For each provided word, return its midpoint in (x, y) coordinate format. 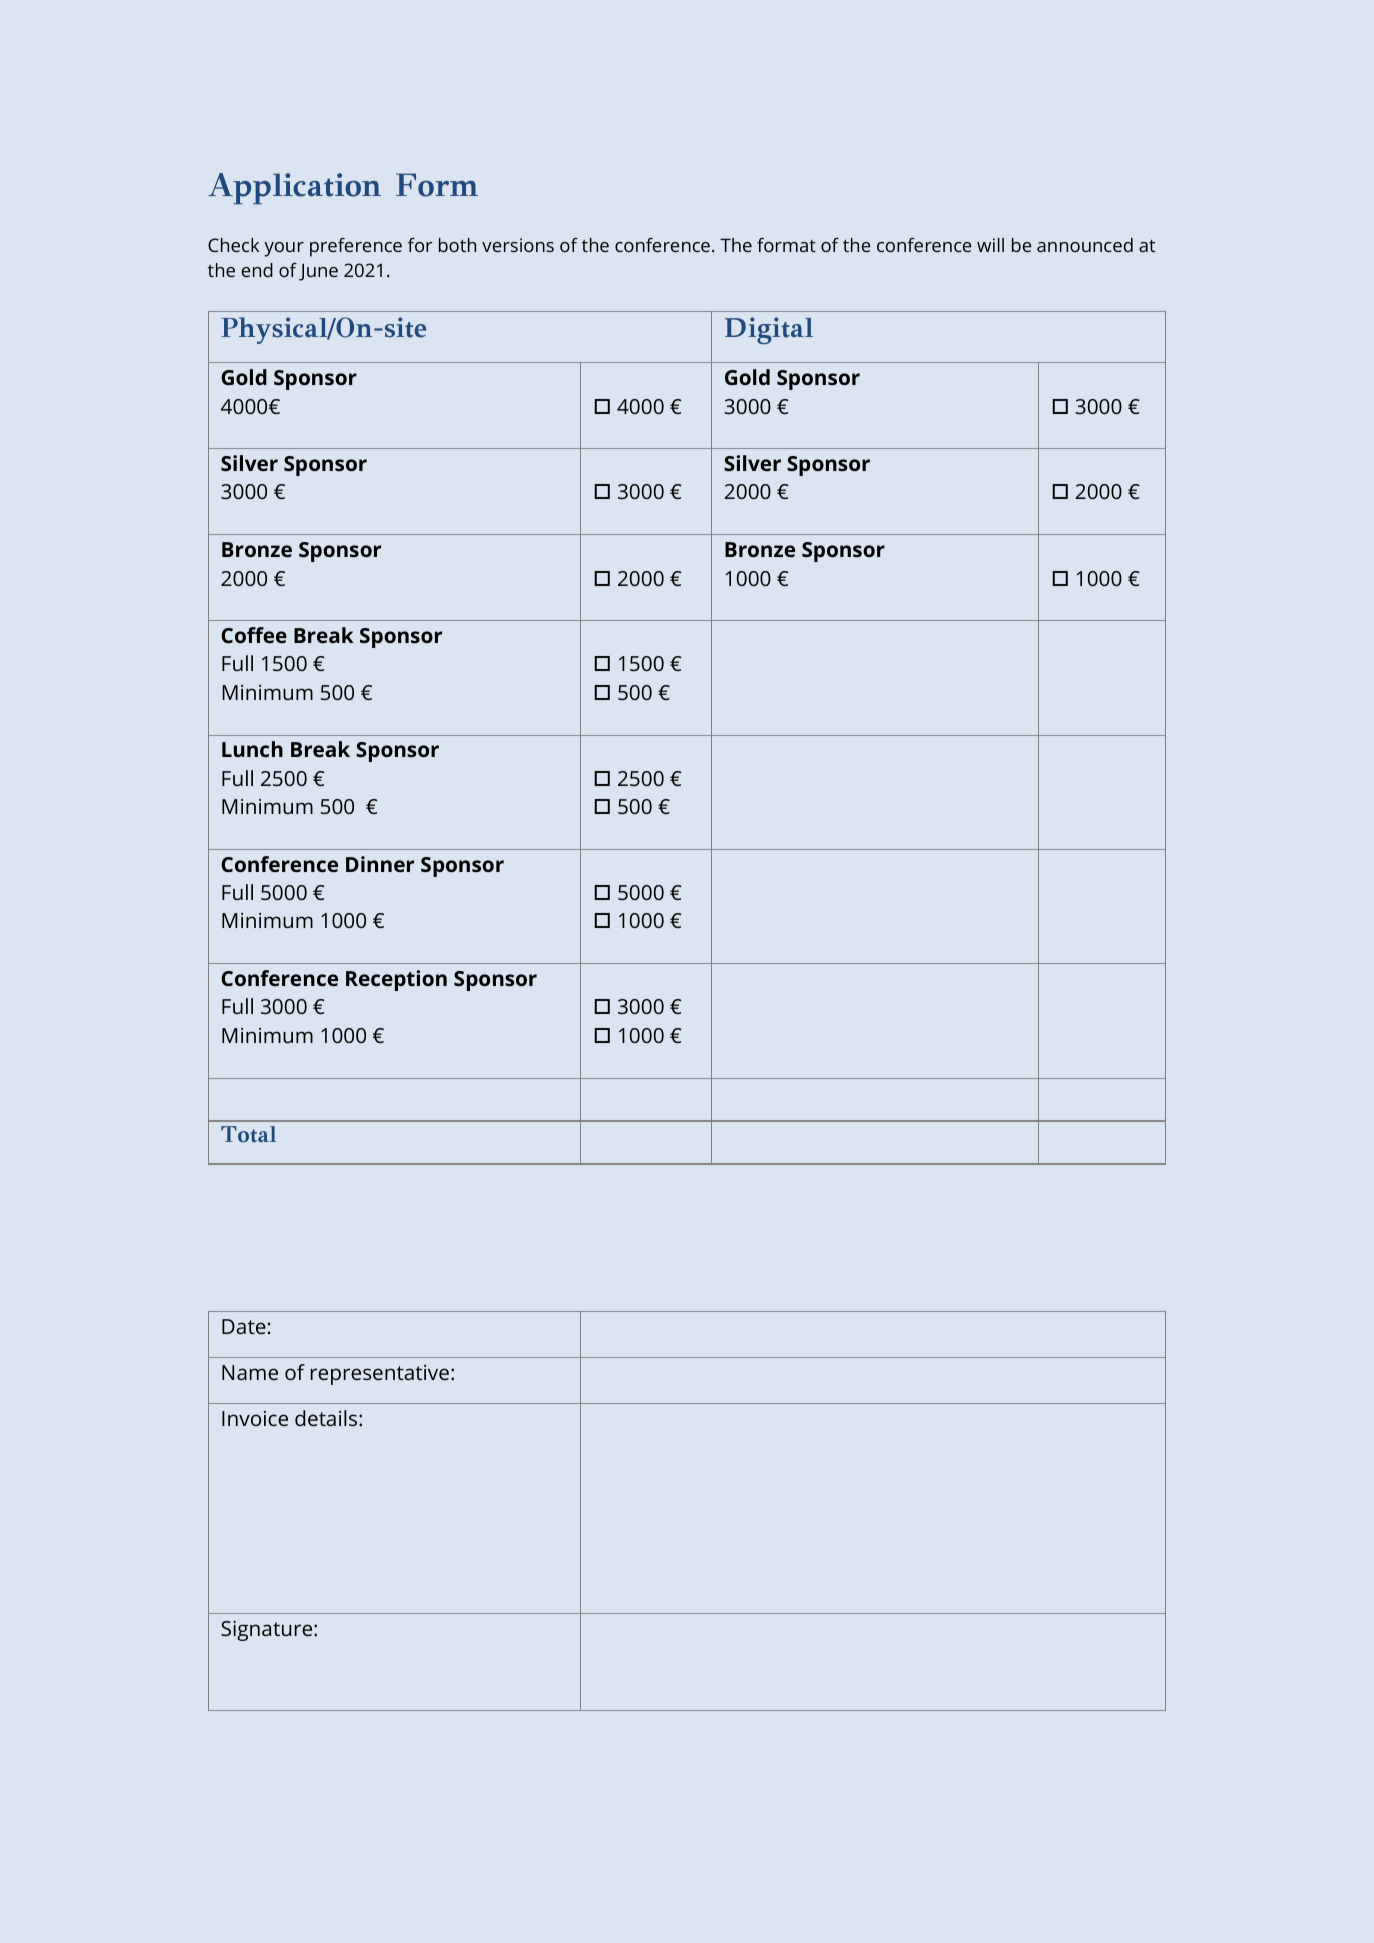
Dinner (380, 864)
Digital (769, 330)
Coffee (254, 635)
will (990, 245)
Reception (396, 980)
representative (380, 1375)
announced (1085, 245)
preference (356, 247)
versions (518, 245)
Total (248, 1134)
